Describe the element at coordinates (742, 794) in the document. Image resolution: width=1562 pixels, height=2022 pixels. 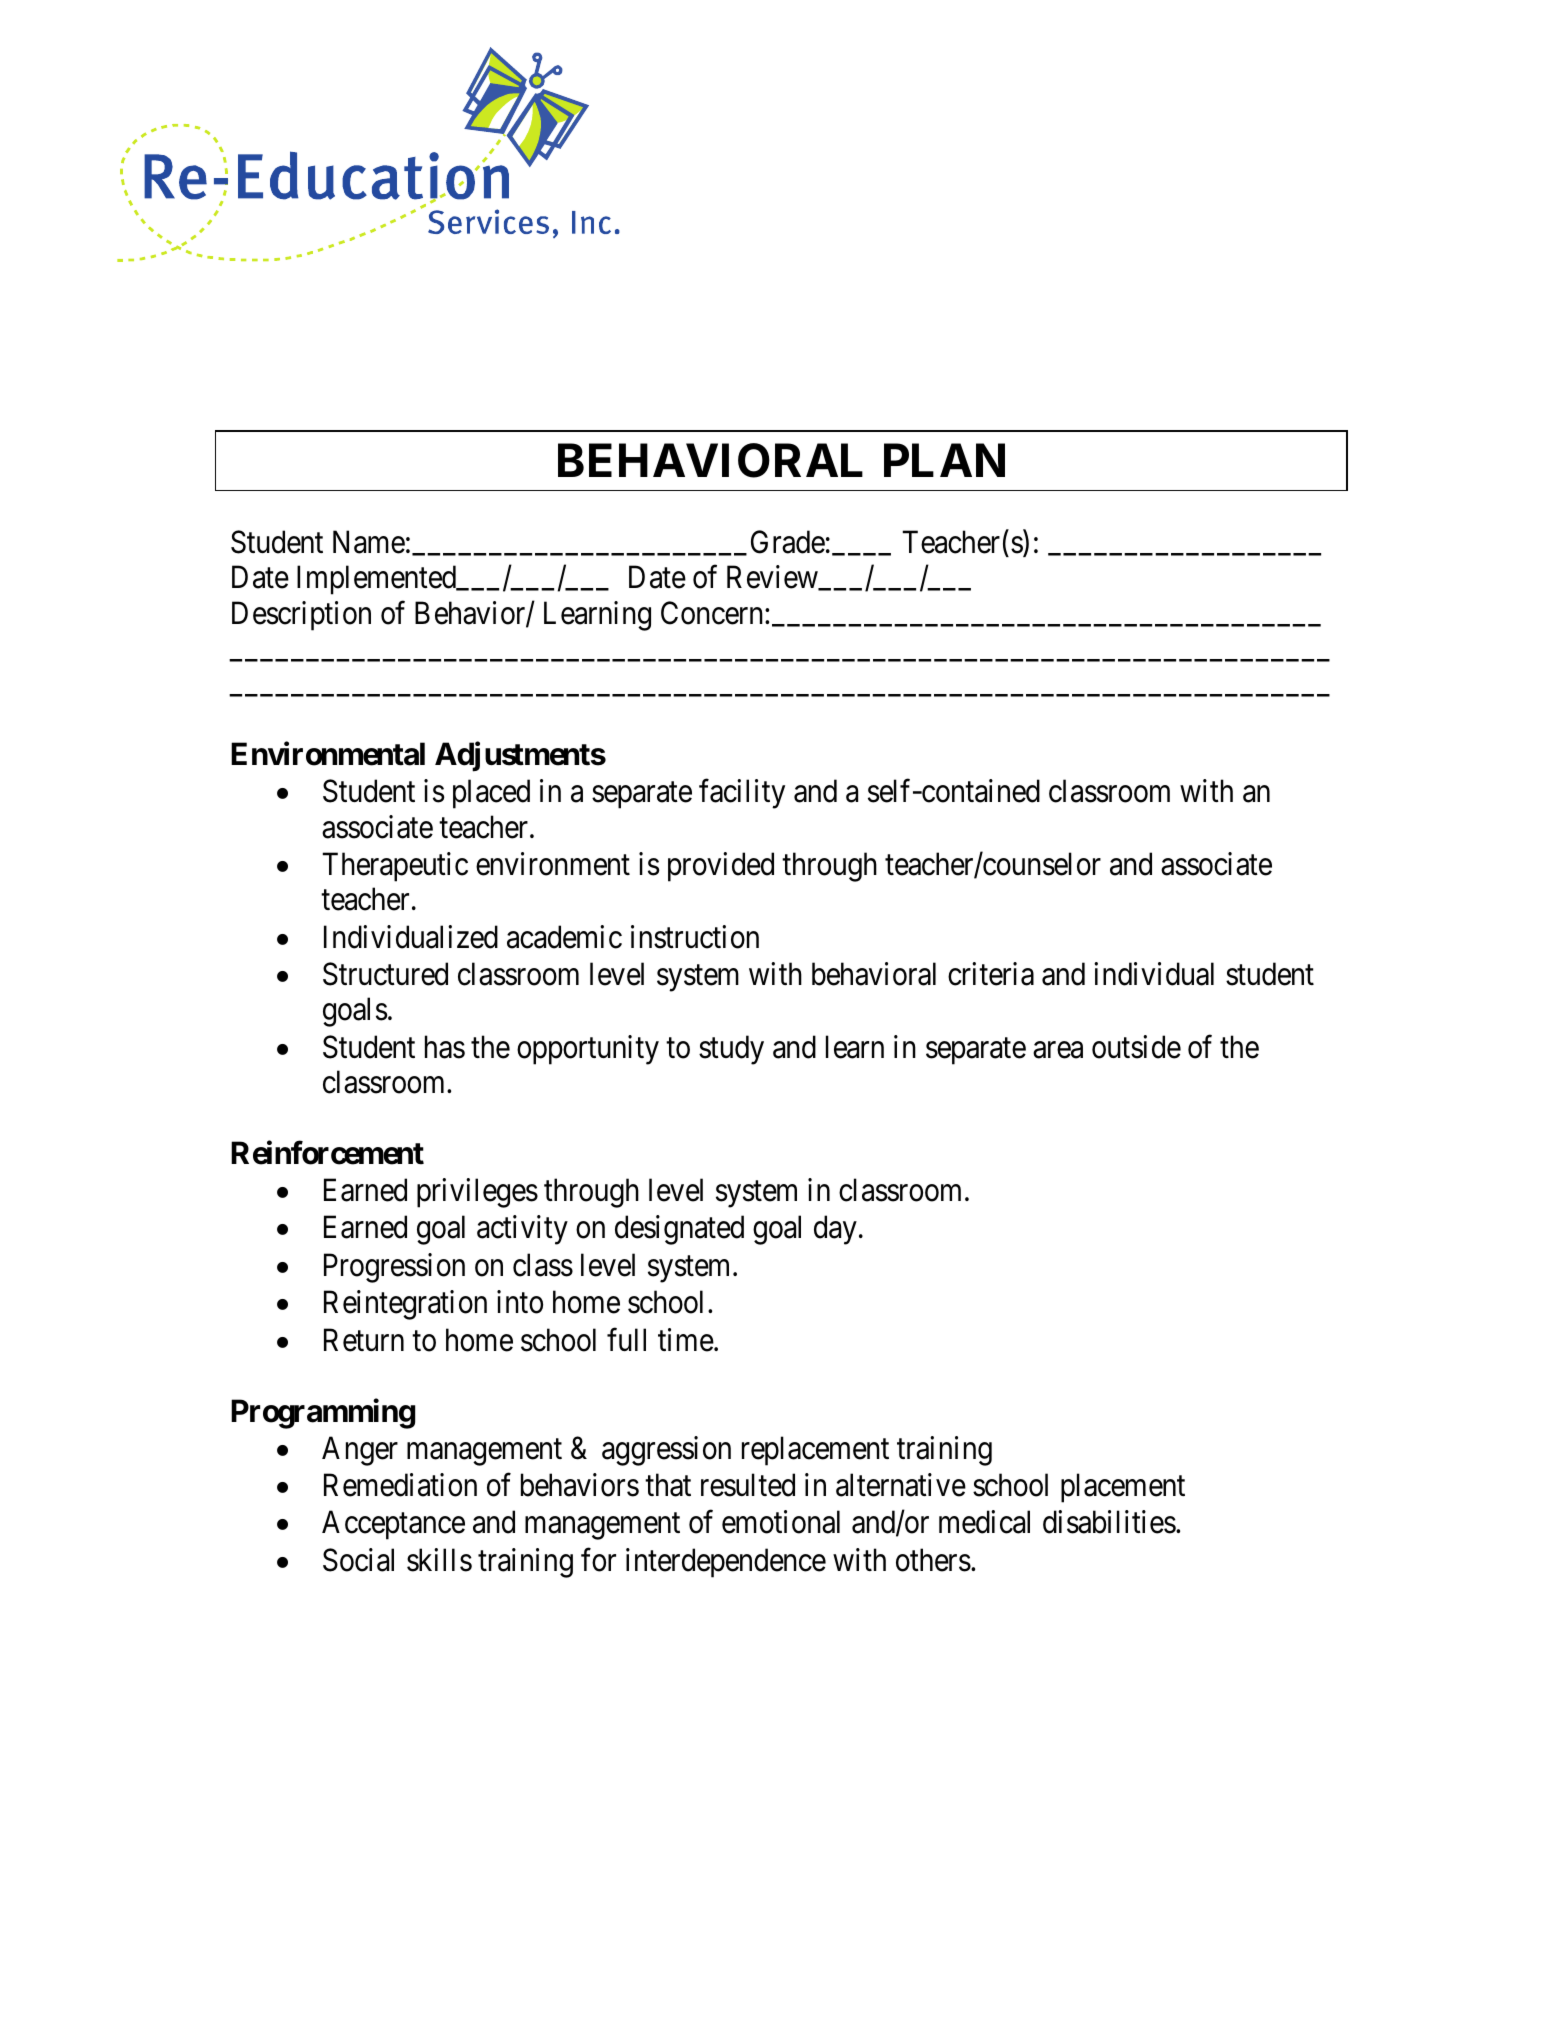
I see `facility` at that location.
